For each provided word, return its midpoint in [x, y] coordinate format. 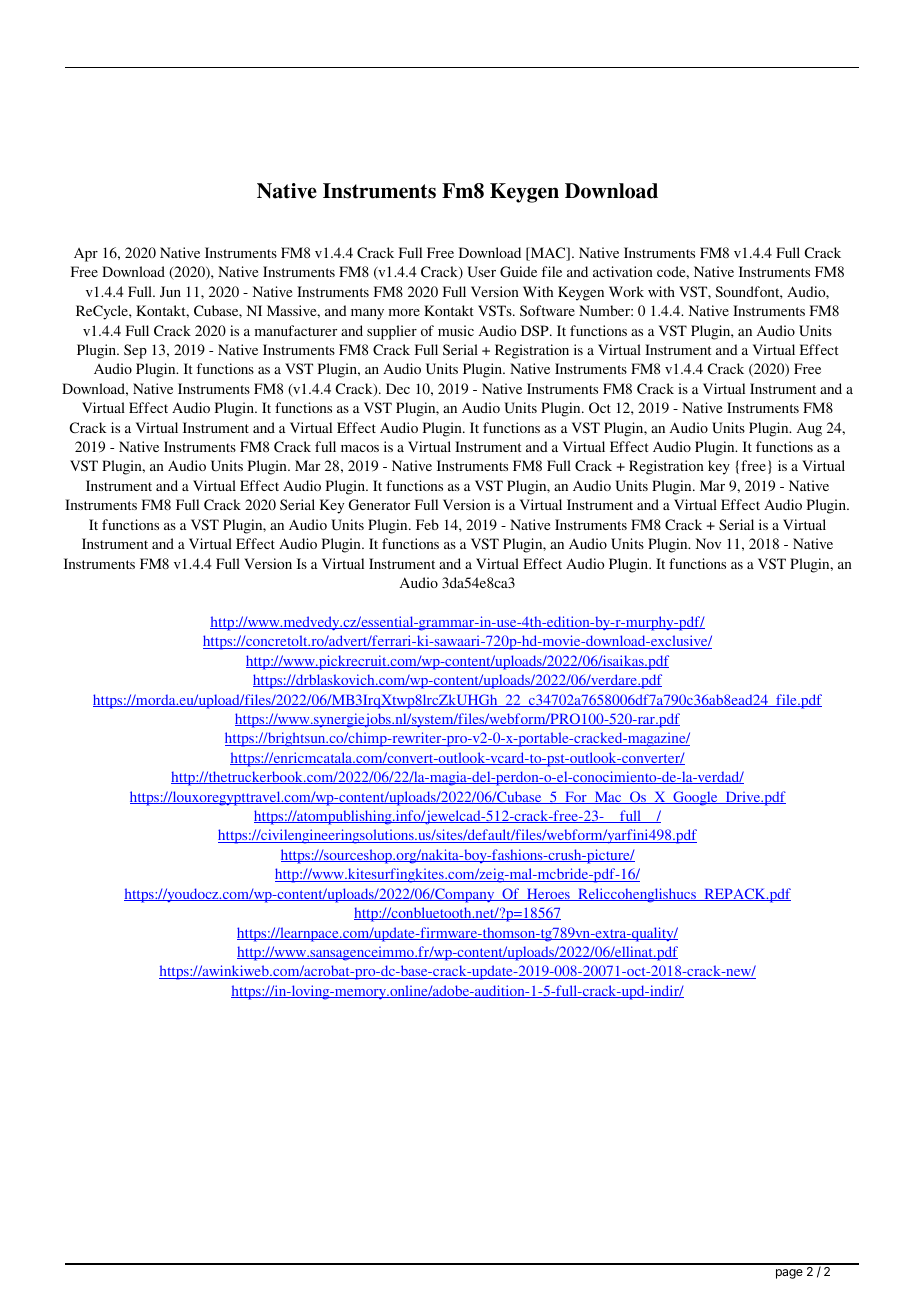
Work [626, 291]
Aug [809, 429]
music [456, 330]
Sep [135, 351]
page [789, 1274]
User [481, 272]
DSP [536, 330]
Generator [379, 505]
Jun [170, 291]
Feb [427, 524]
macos [360, 448]
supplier [392, 332]
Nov [708, 543]
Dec [398, 388]
